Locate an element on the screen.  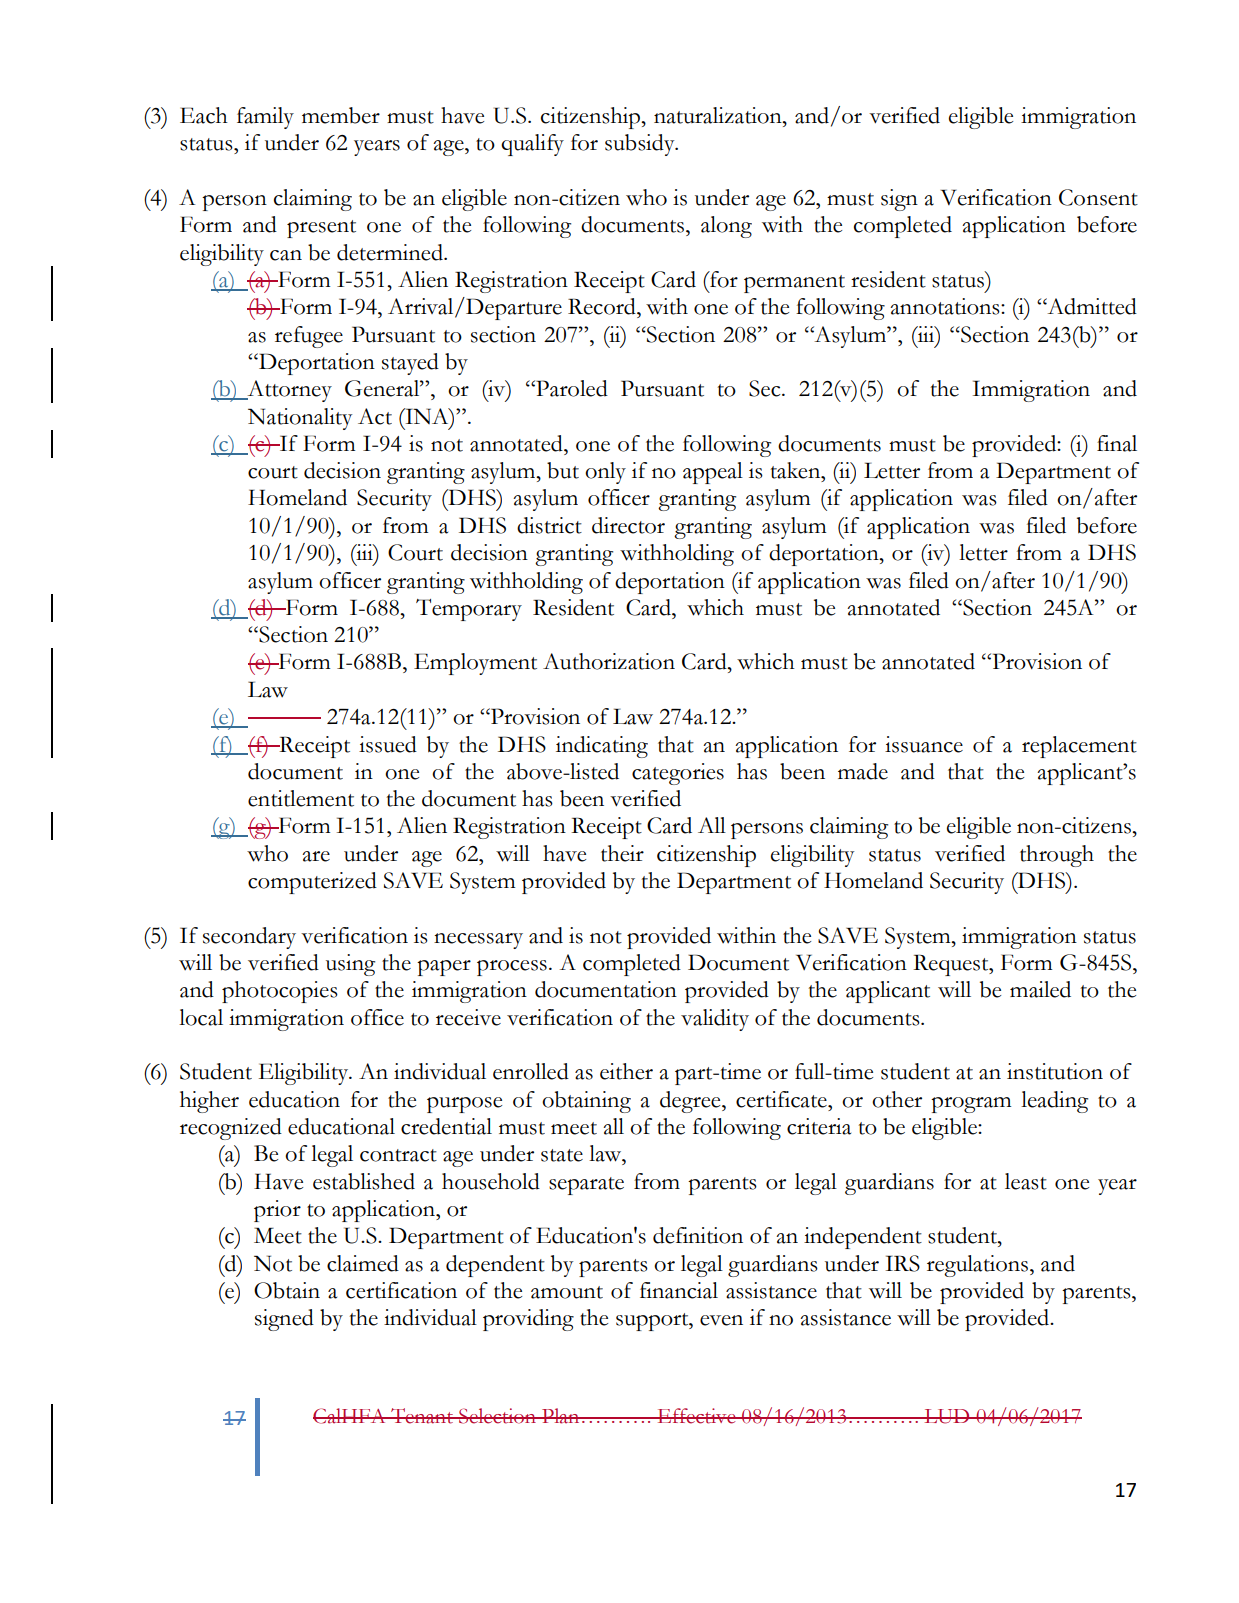
validity is located at coordinates (715, 1020).
